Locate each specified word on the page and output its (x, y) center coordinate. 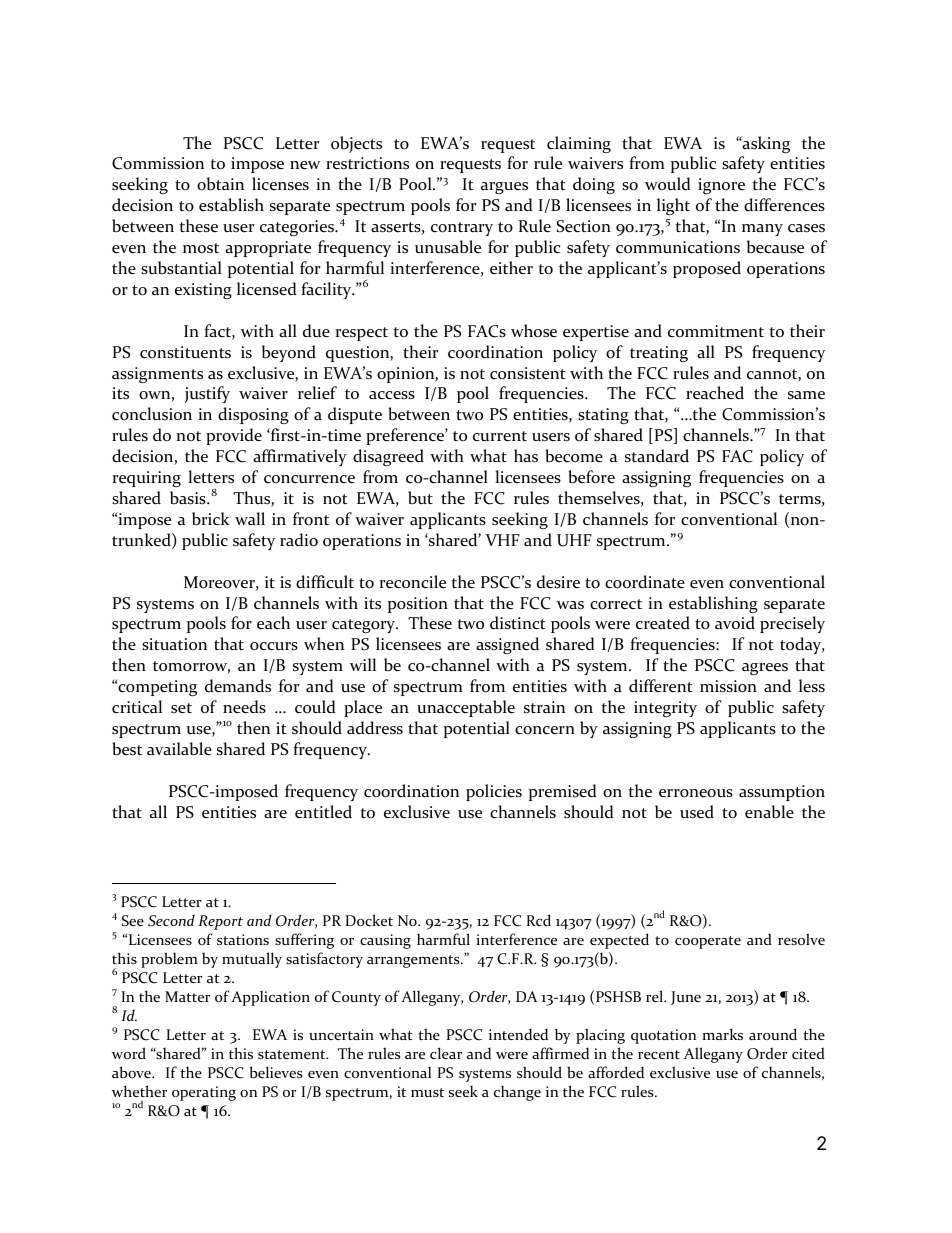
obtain (220, 184)
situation (174, 644)
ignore (721, 186)
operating (204, 1093)
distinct (518, 623)
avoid (735, 623)
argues (504, 188)
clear (446, 1053)
